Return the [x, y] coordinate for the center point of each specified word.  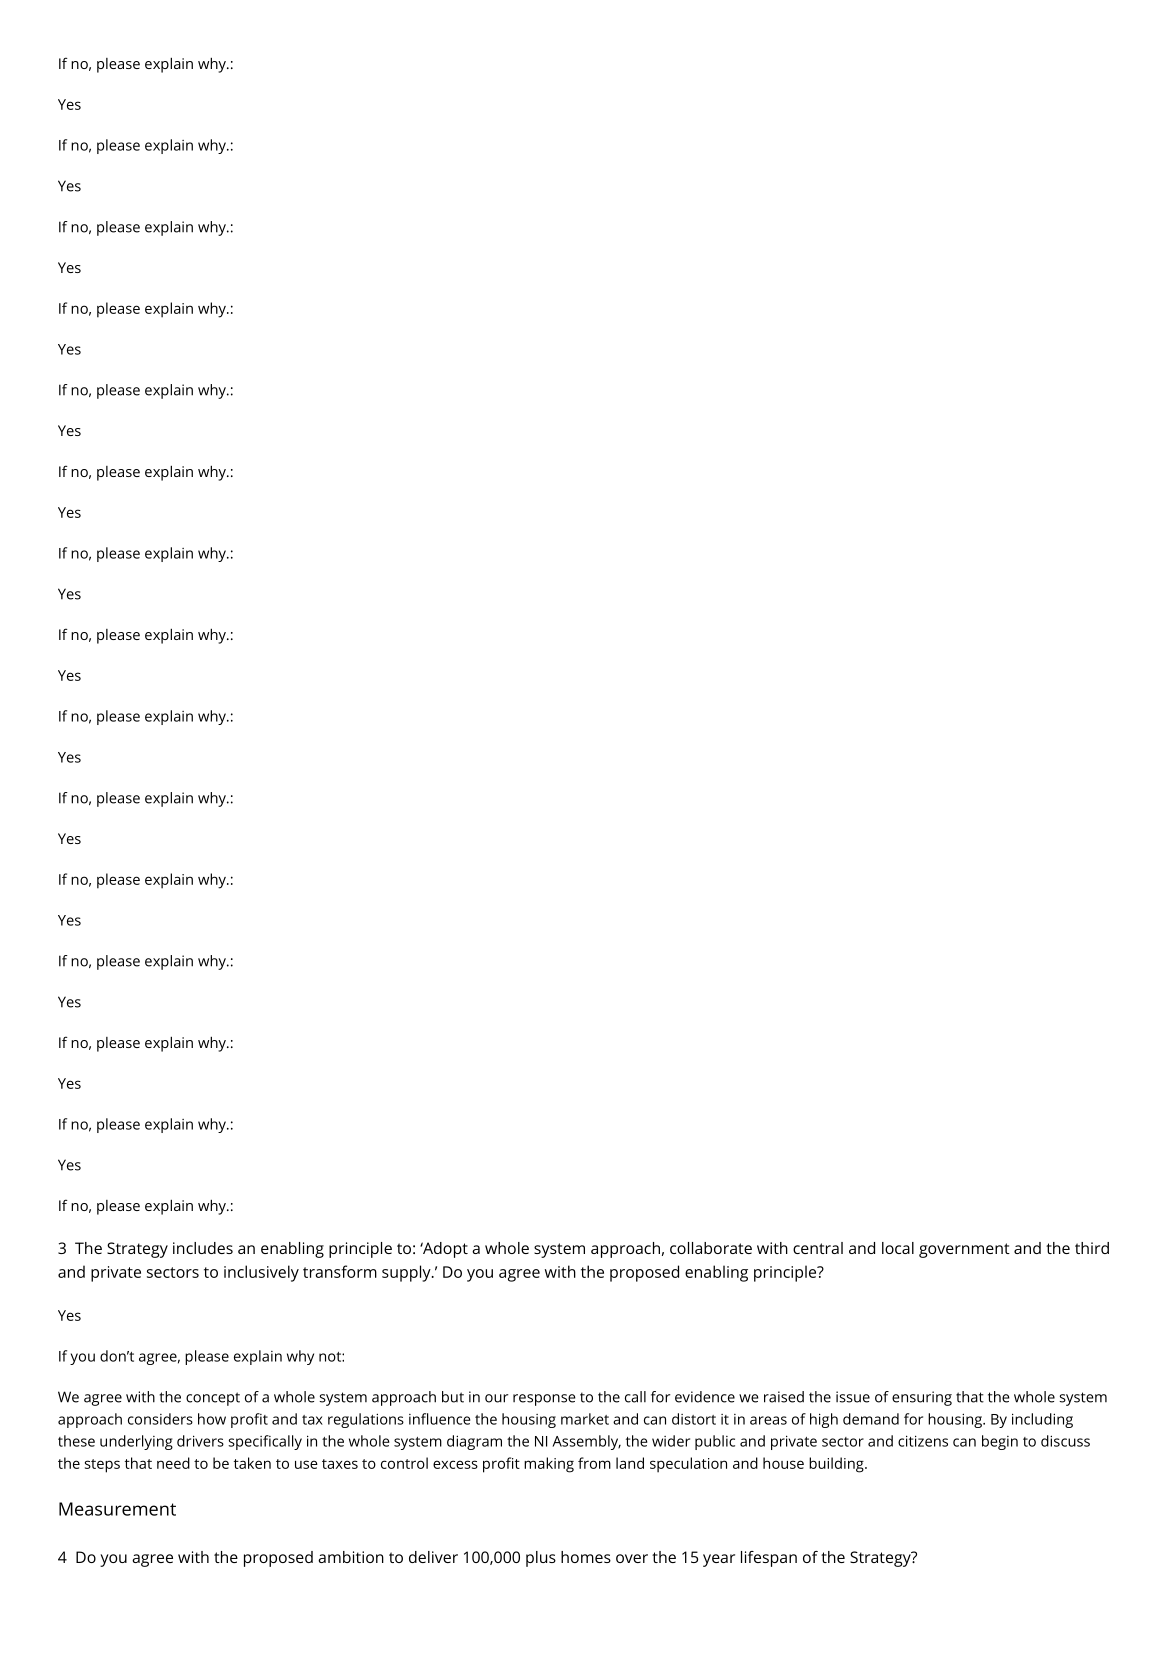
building [836, 1465]
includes [203, 1248]
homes [586, 1557]
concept [213, 1399]
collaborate [711, 1248]
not [331, 1357]
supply [407, 1273]
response [544, 1400]
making [549, 1465]
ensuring [922, 1398]
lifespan [769, 1559]
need [173, 1463]
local [898, 1248]
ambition [351, 1557]
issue [853, 1397]
